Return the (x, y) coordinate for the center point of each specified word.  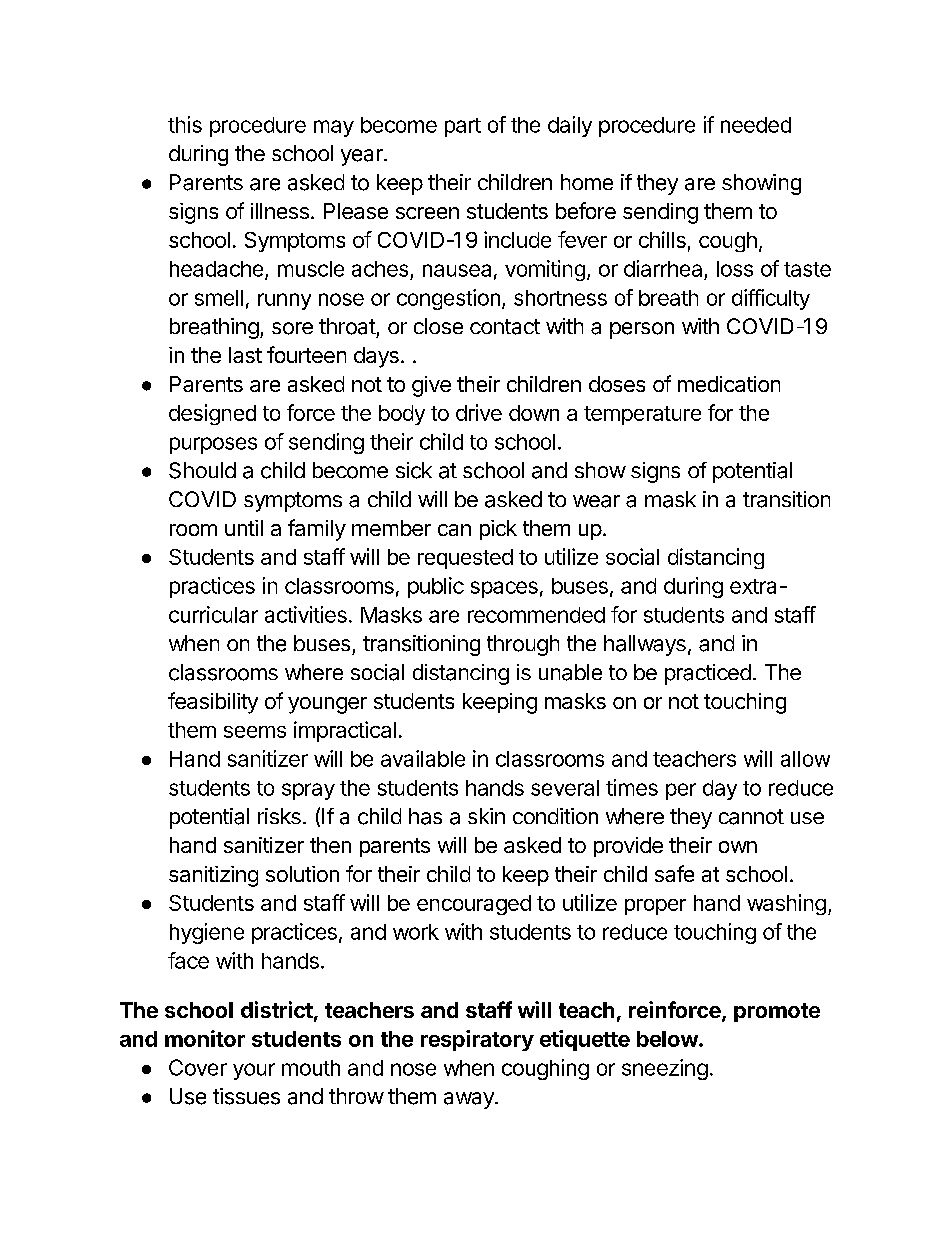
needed (756, 125)
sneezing (665, 1069)
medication (729, 384)
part (463, 127)
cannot (751, 817)
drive (479, 412)
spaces (504, 589)
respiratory (477, 1040)
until (244, 528)
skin (486, 816)
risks (279, 816)
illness (280, 211)
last (245, 355)
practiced (708, 674)
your (254, 1071)
